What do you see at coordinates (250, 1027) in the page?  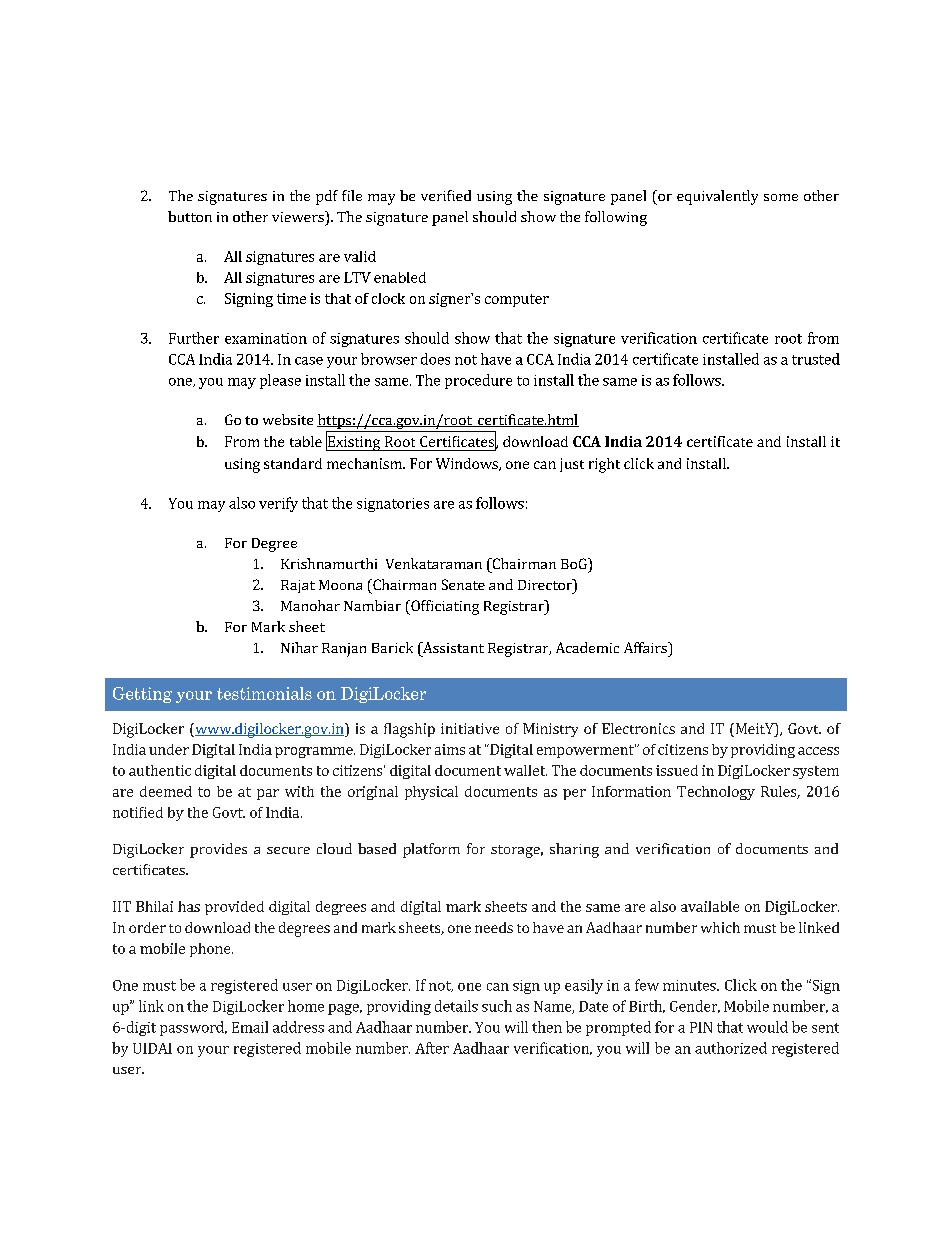 I see `Email` at bounding box center [250, 1027].
